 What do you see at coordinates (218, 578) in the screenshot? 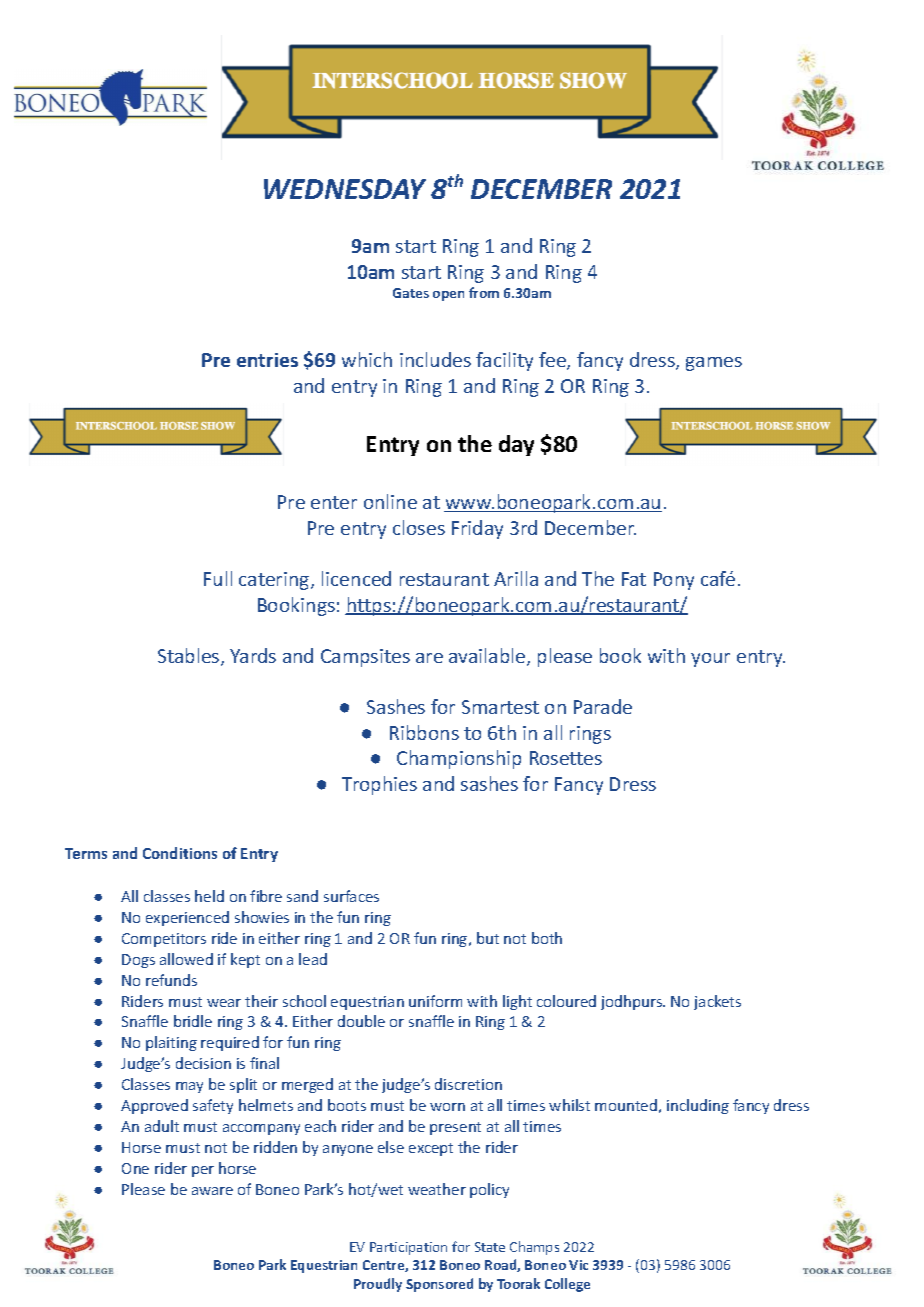
I see `Full` at bounding box center [218, 578].
